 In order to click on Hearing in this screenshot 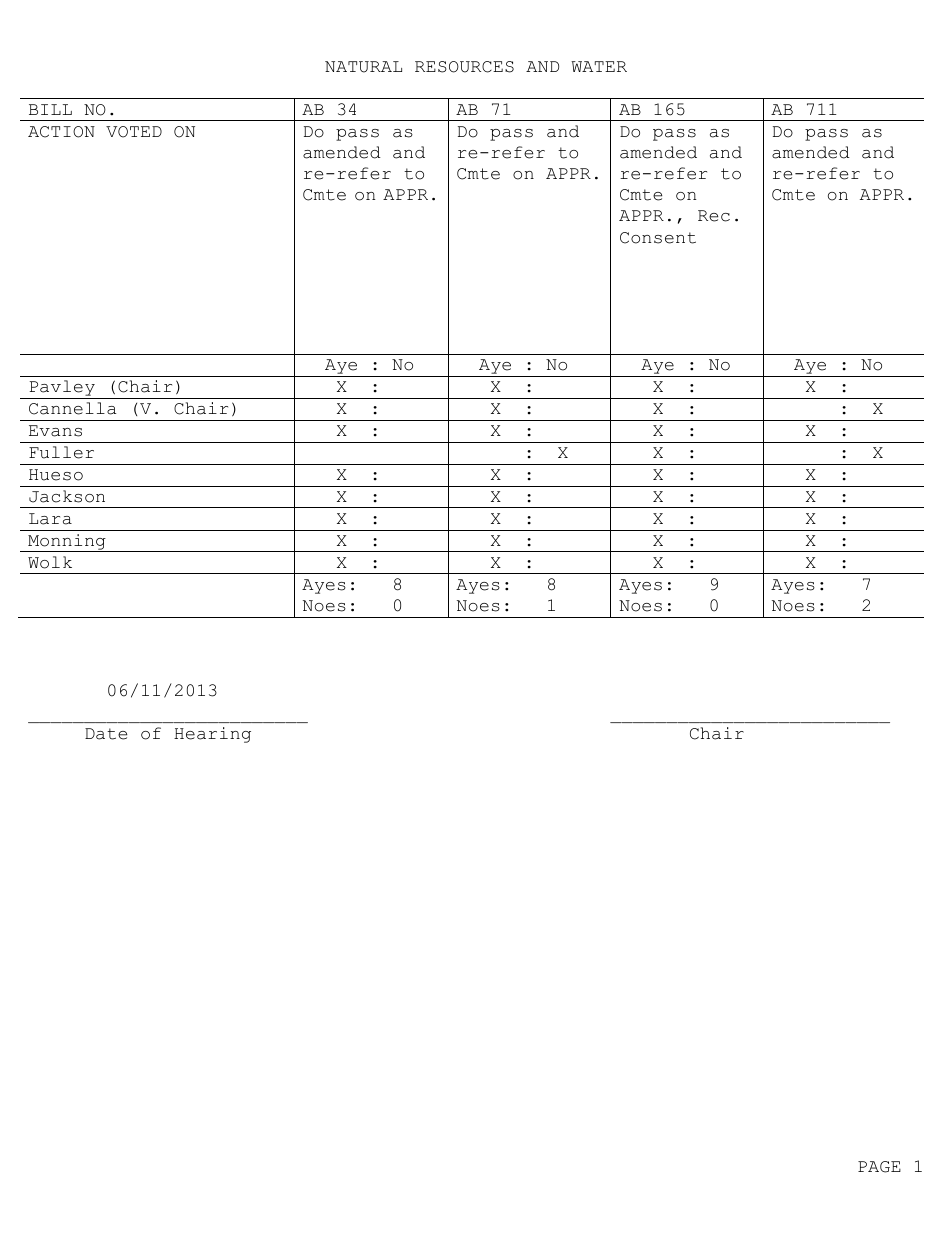, I will do `click(212, 735)`.
